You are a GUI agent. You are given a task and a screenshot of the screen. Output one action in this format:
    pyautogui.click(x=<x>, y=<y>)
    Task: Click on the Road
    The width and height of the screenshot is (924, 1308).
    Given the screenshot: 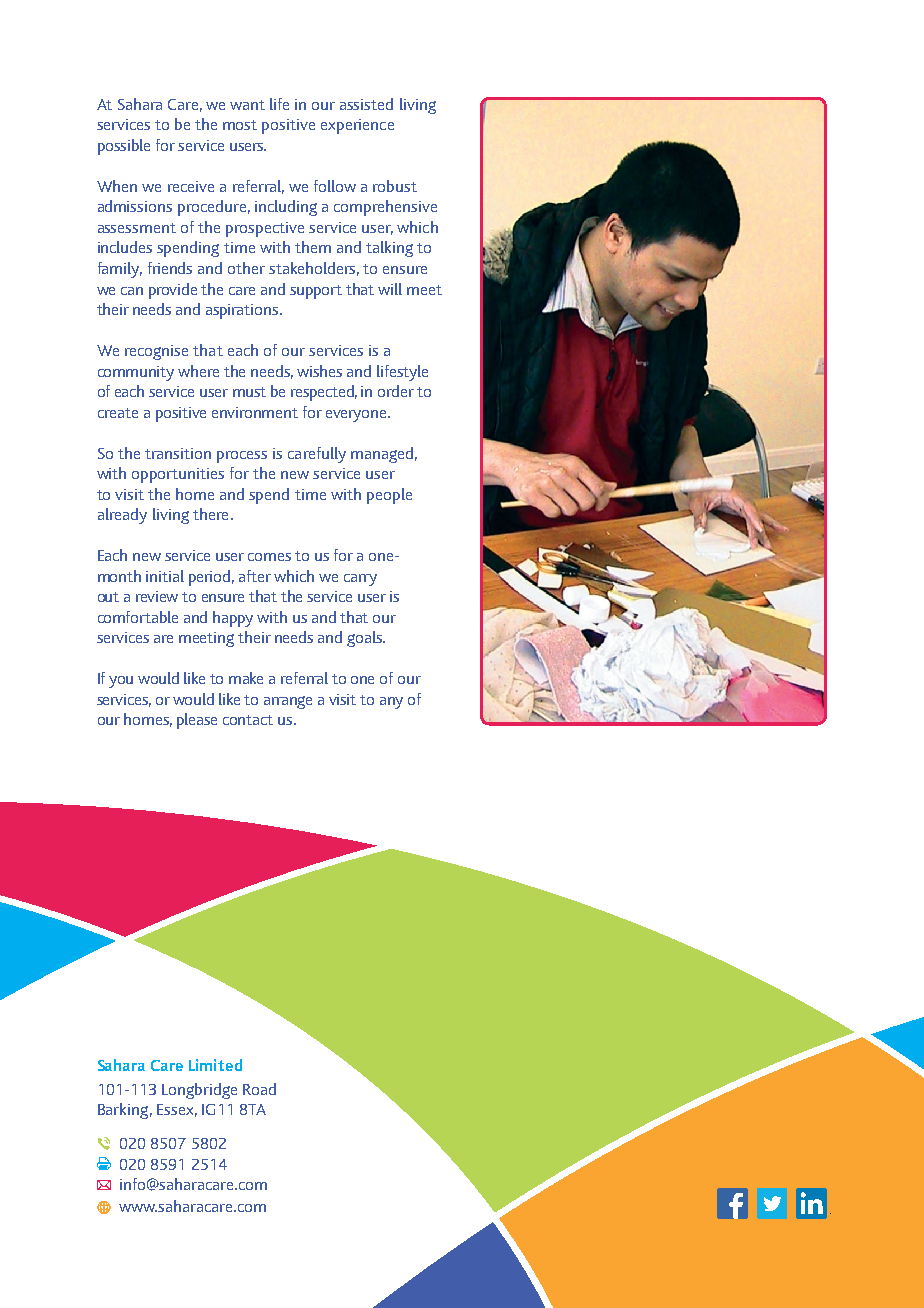 What is the action you would take?
    pyautogui.click(x=259, y=1089)
